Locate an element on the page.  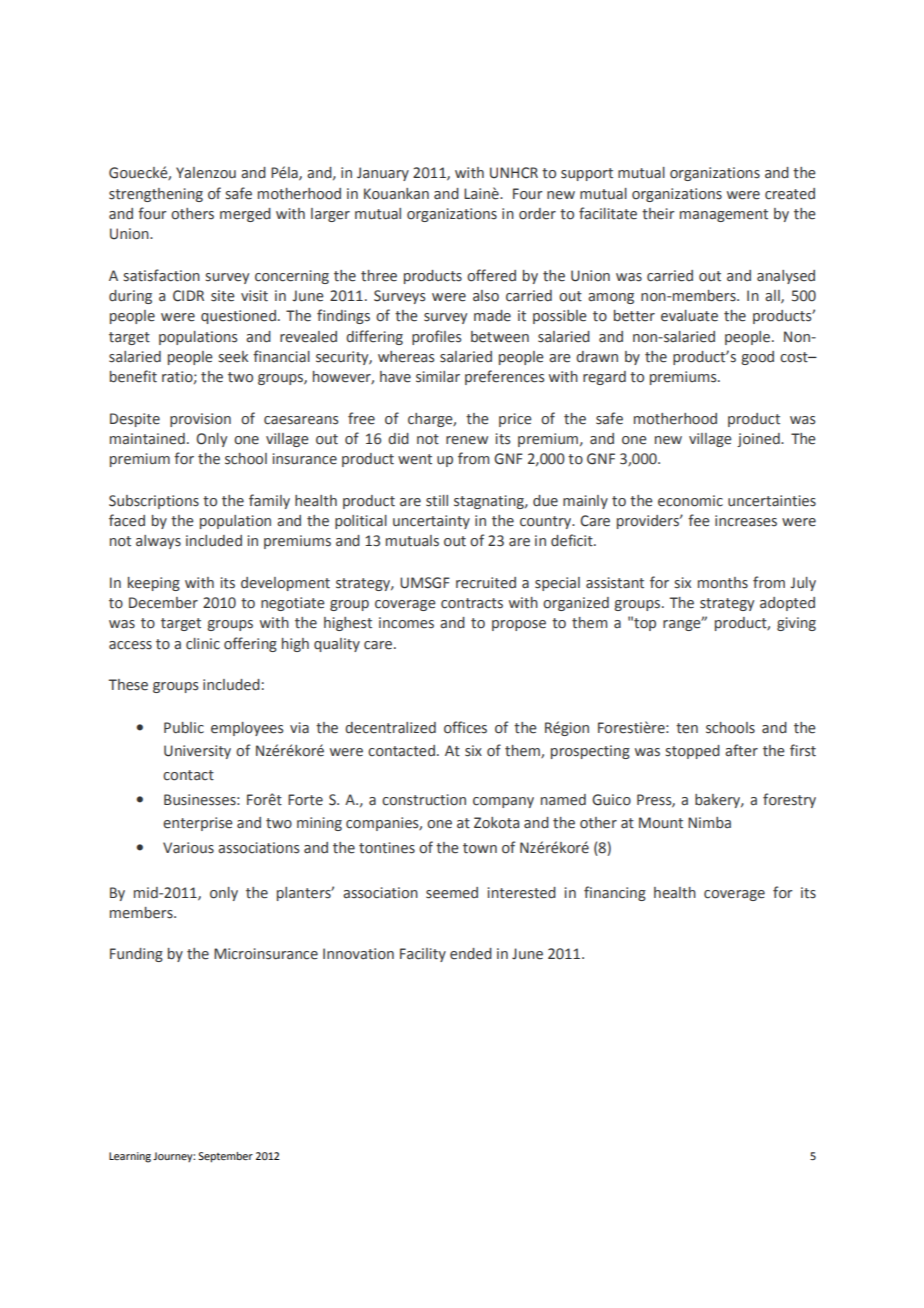
enterprise is located at coordinates (198, 824).
